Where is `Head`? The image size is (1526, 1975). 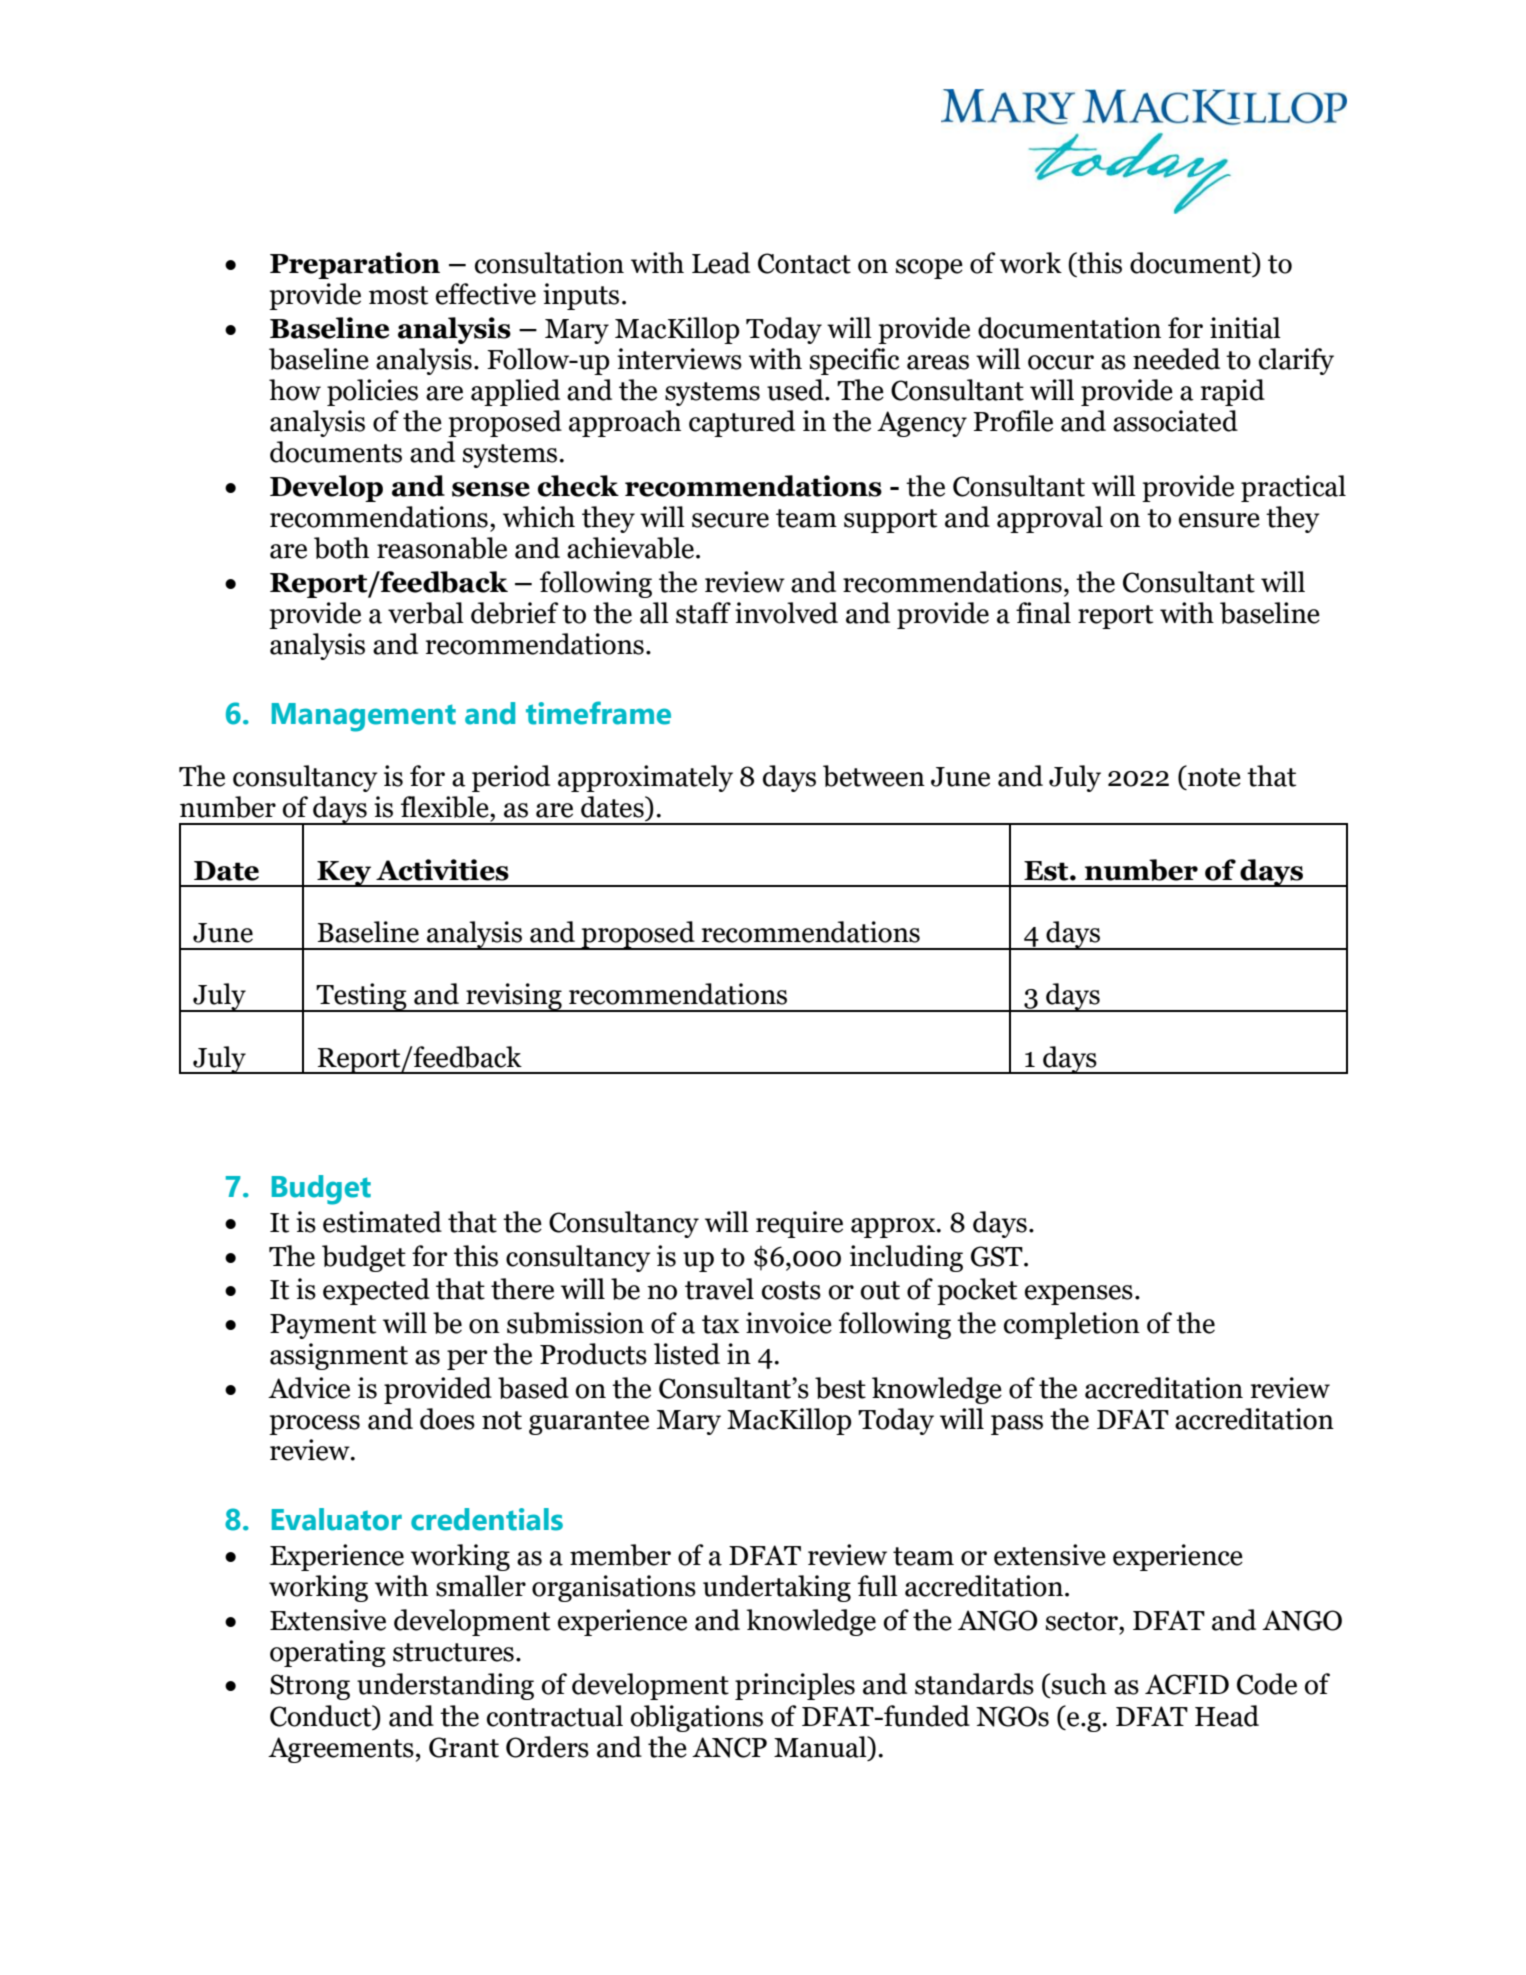 Head is located at coordinates (1227, 1716).
